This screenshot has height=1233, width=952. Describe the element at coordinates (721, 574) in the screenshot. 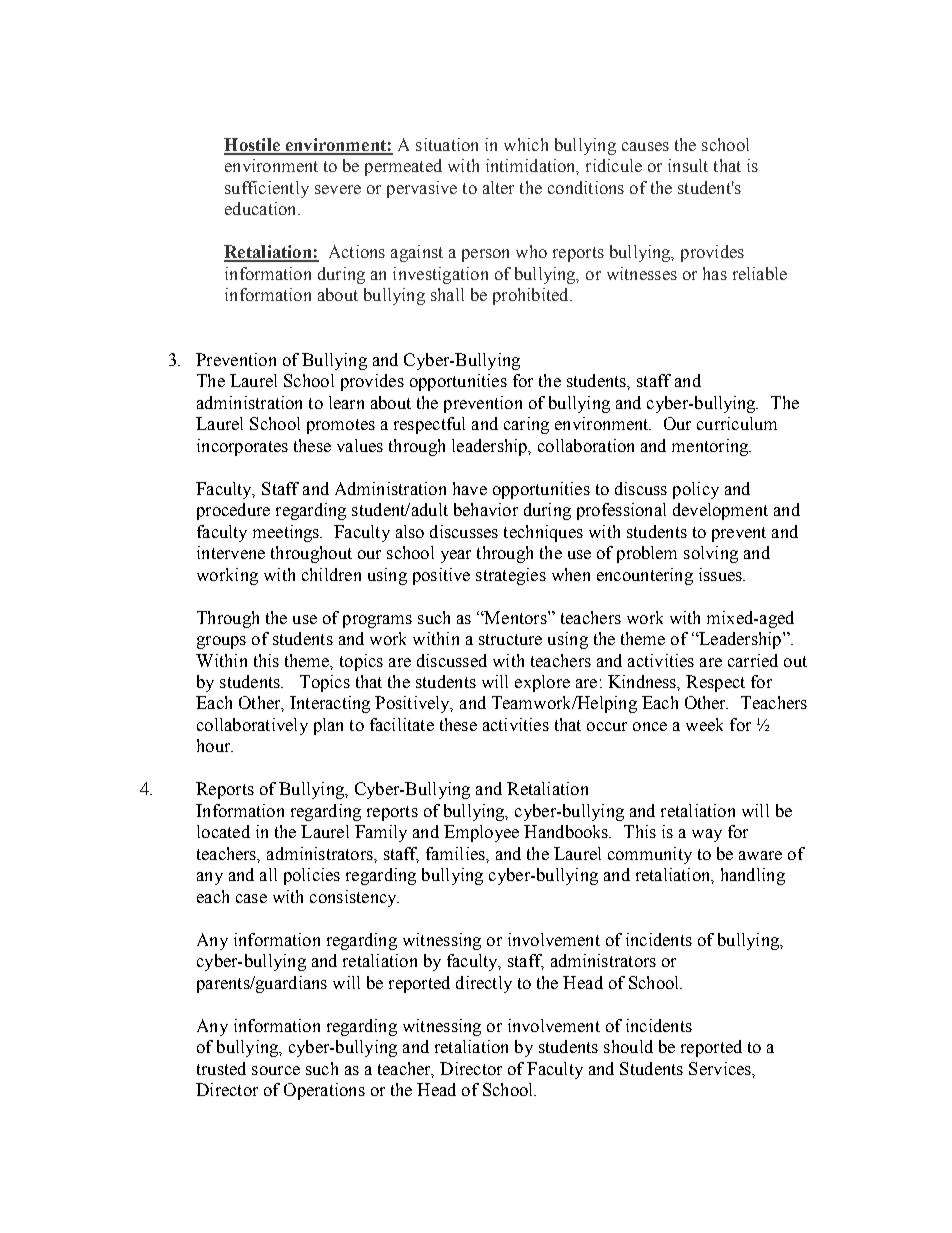

I see `issues` at that location.
